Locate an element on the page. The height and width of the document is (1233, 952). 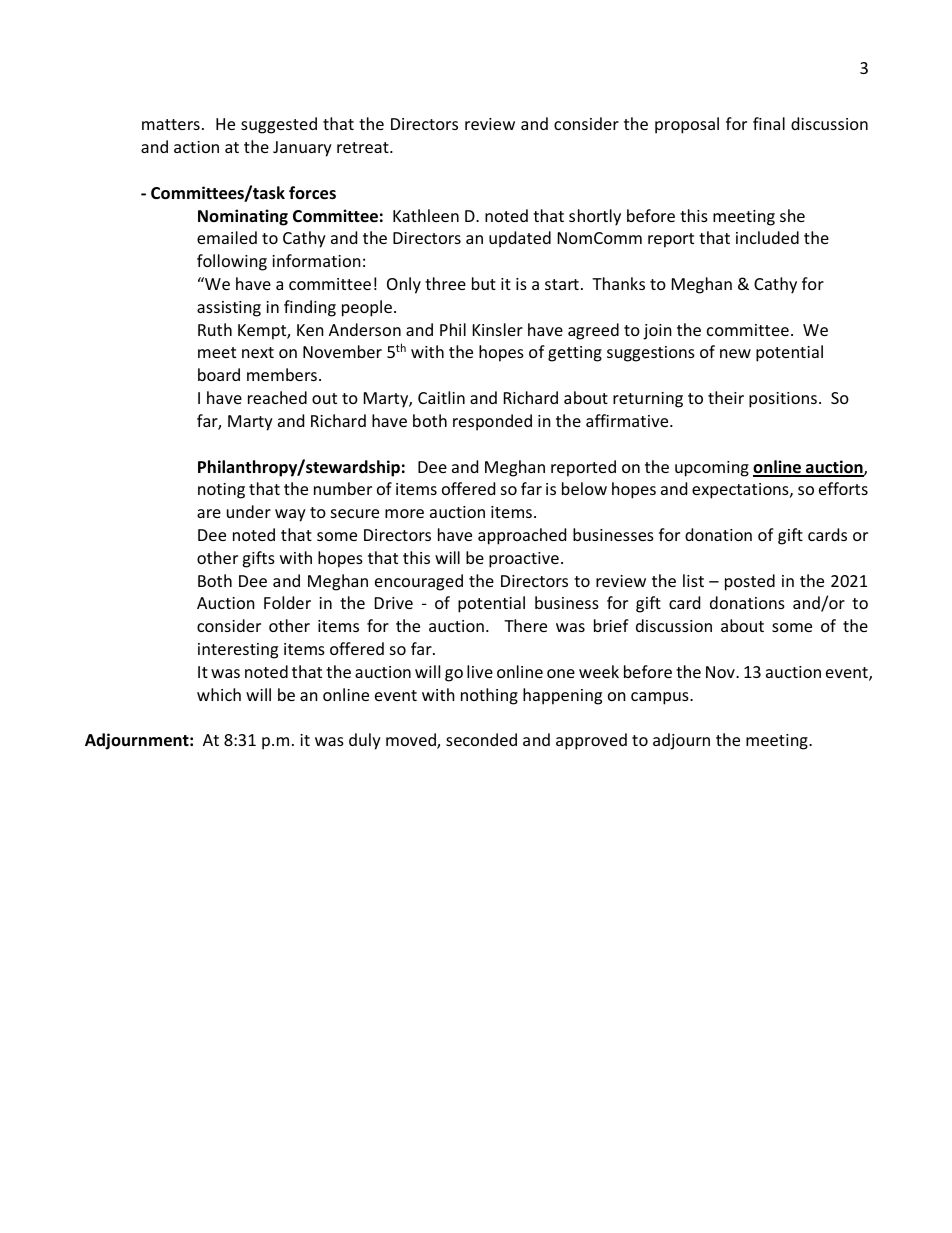
suggested is located at coordinates (279, 125).
